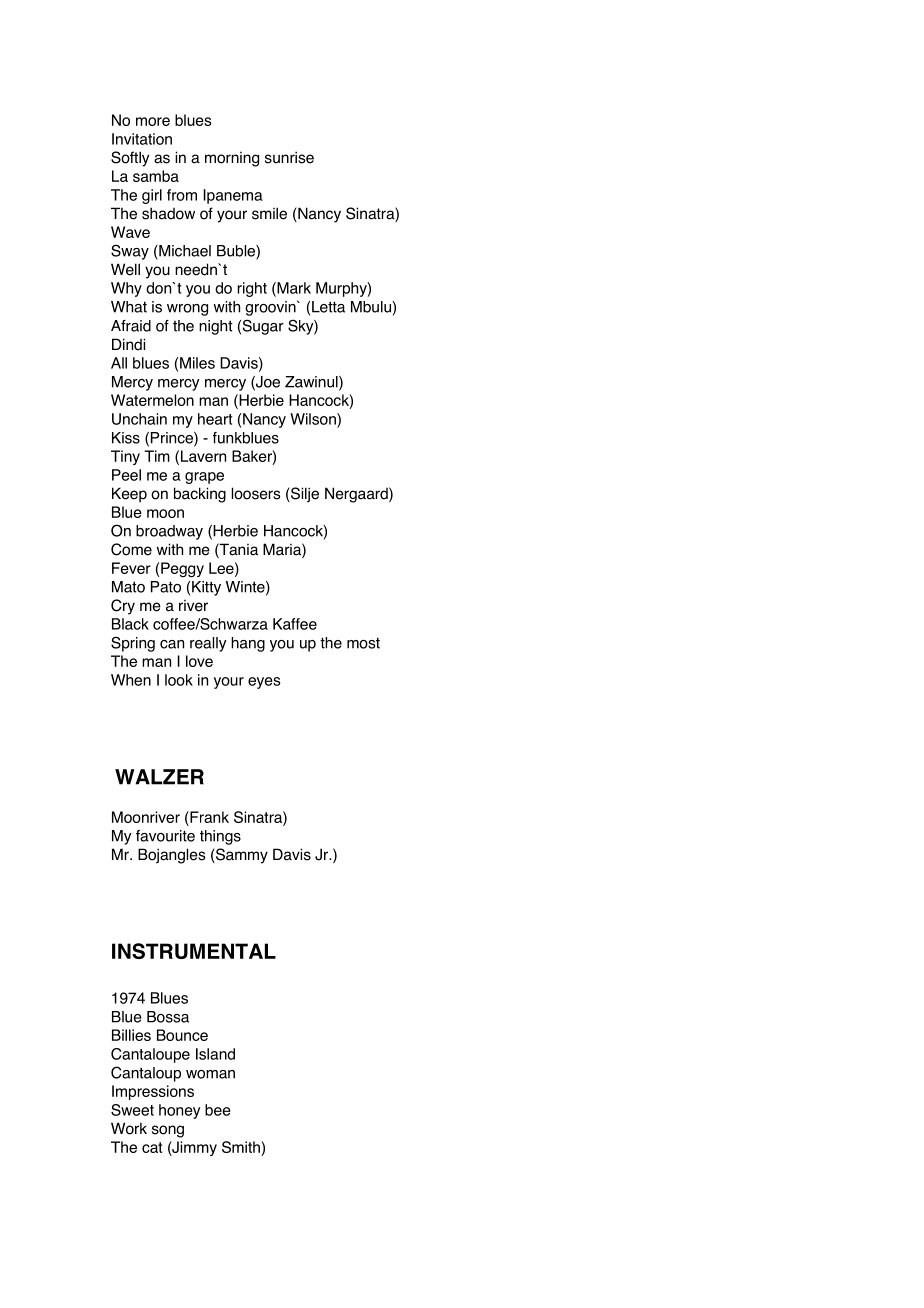 This document has width=924, height=1308. Describe the element at coordinates (159, 777) in the document. I see `WALZER` at that location.
